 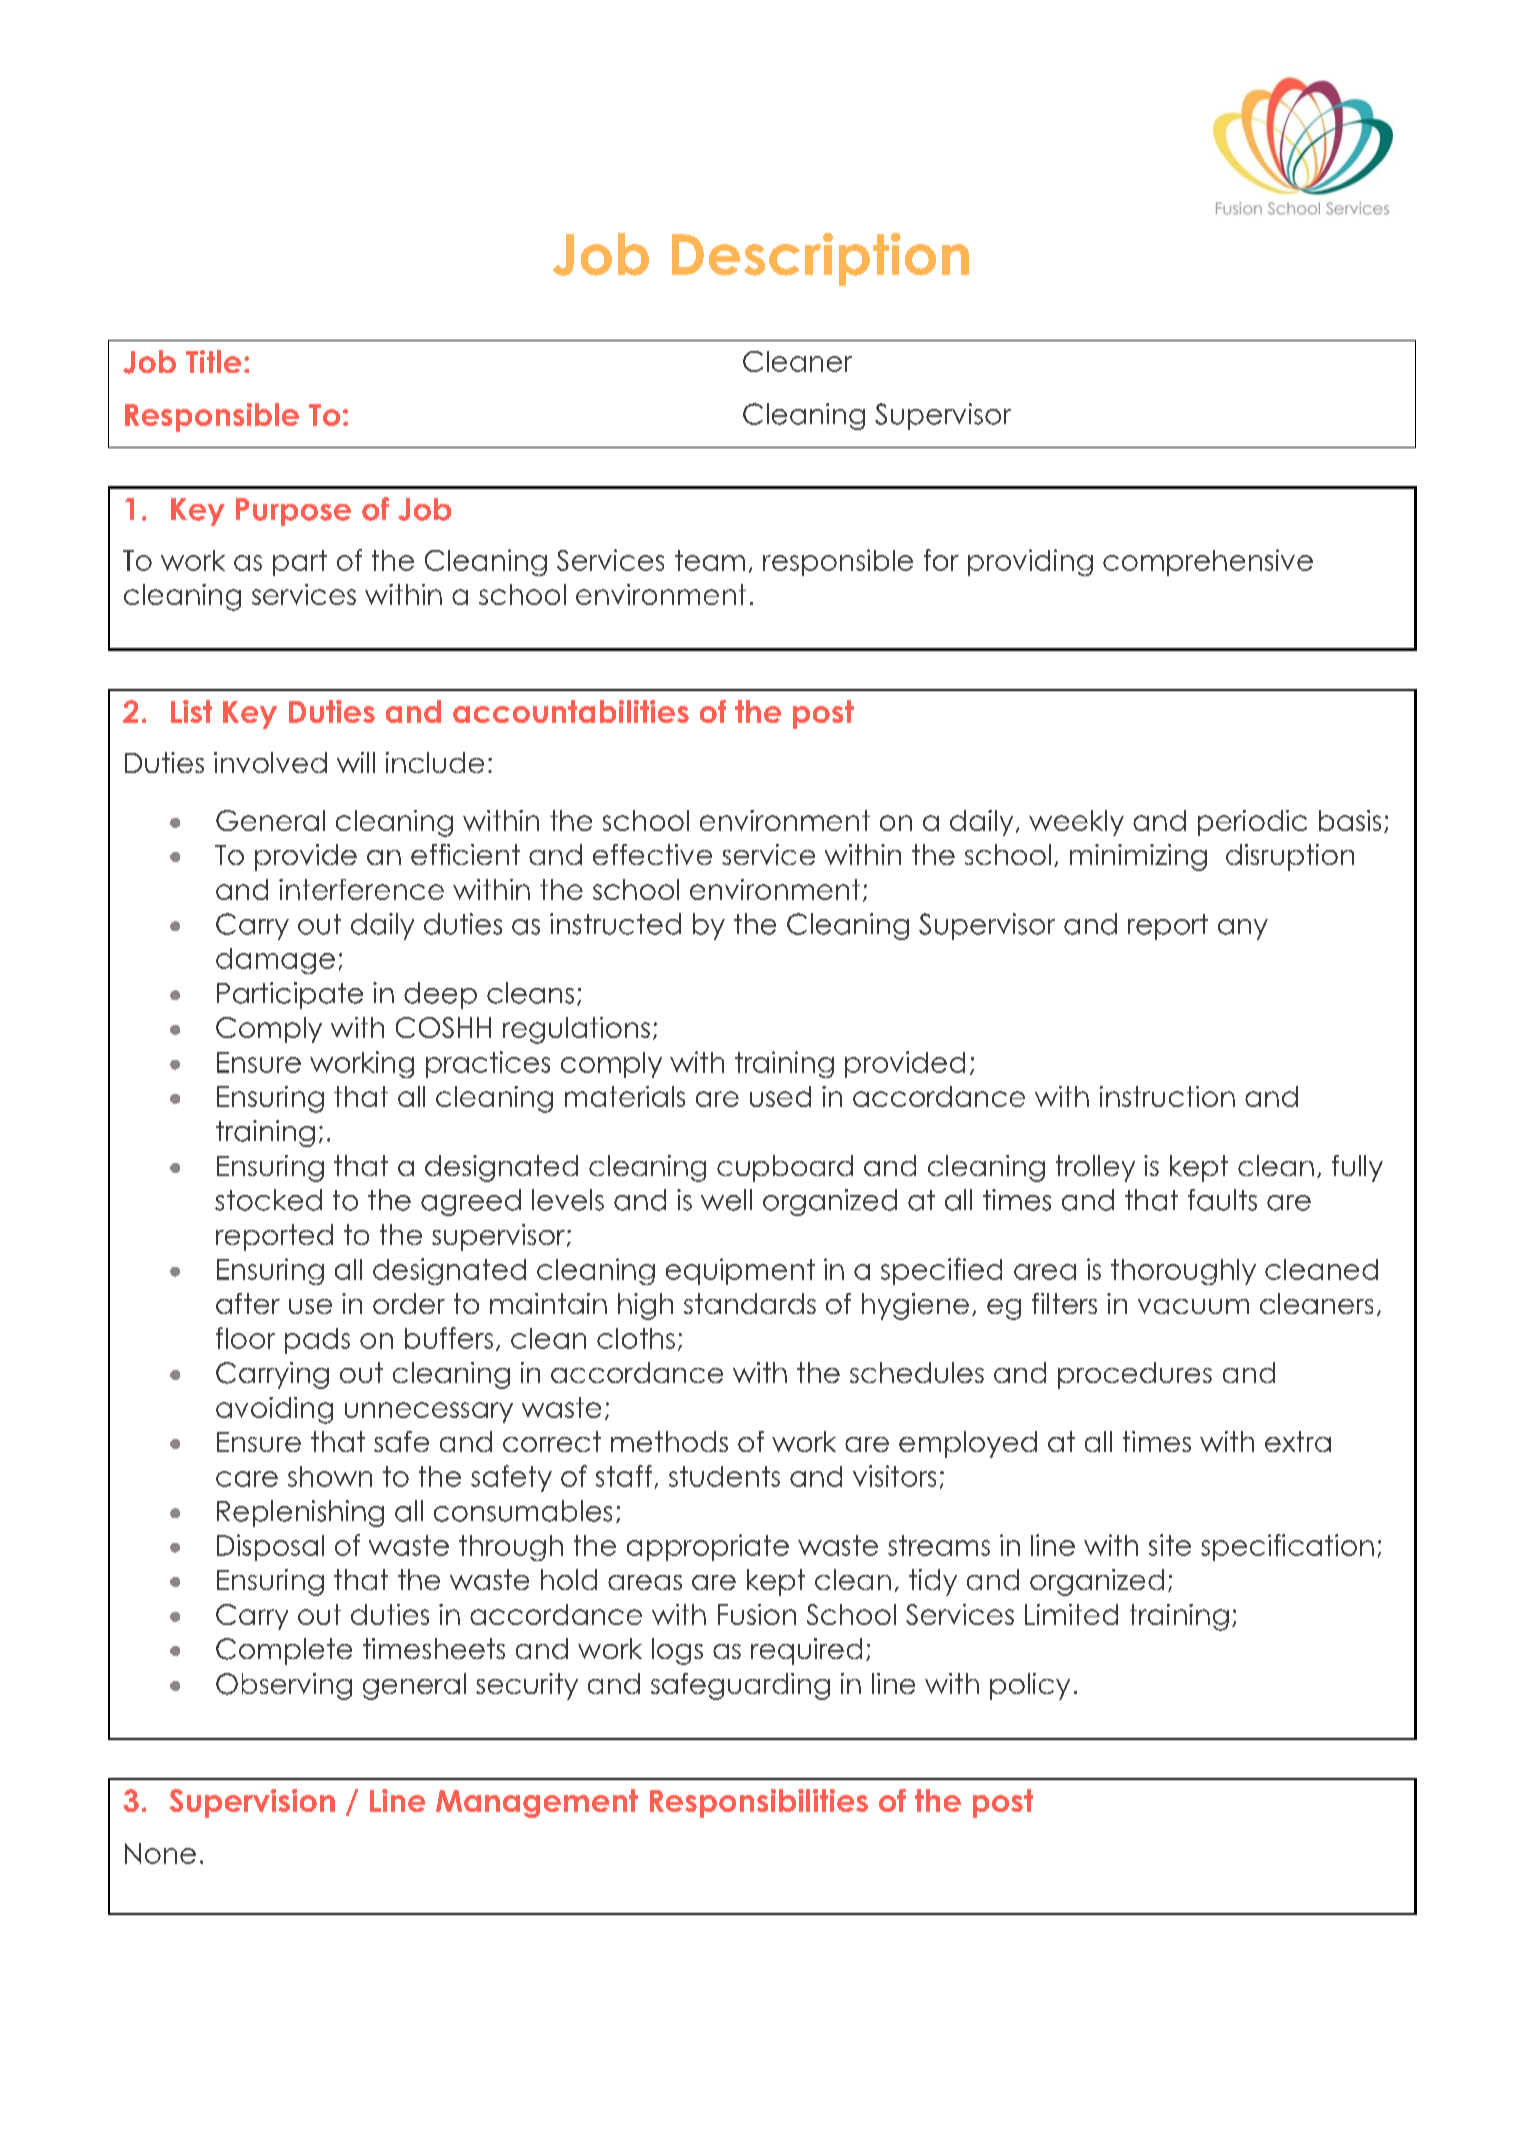 I want to click on Responsibilities, so click(x=759, y=1803).
